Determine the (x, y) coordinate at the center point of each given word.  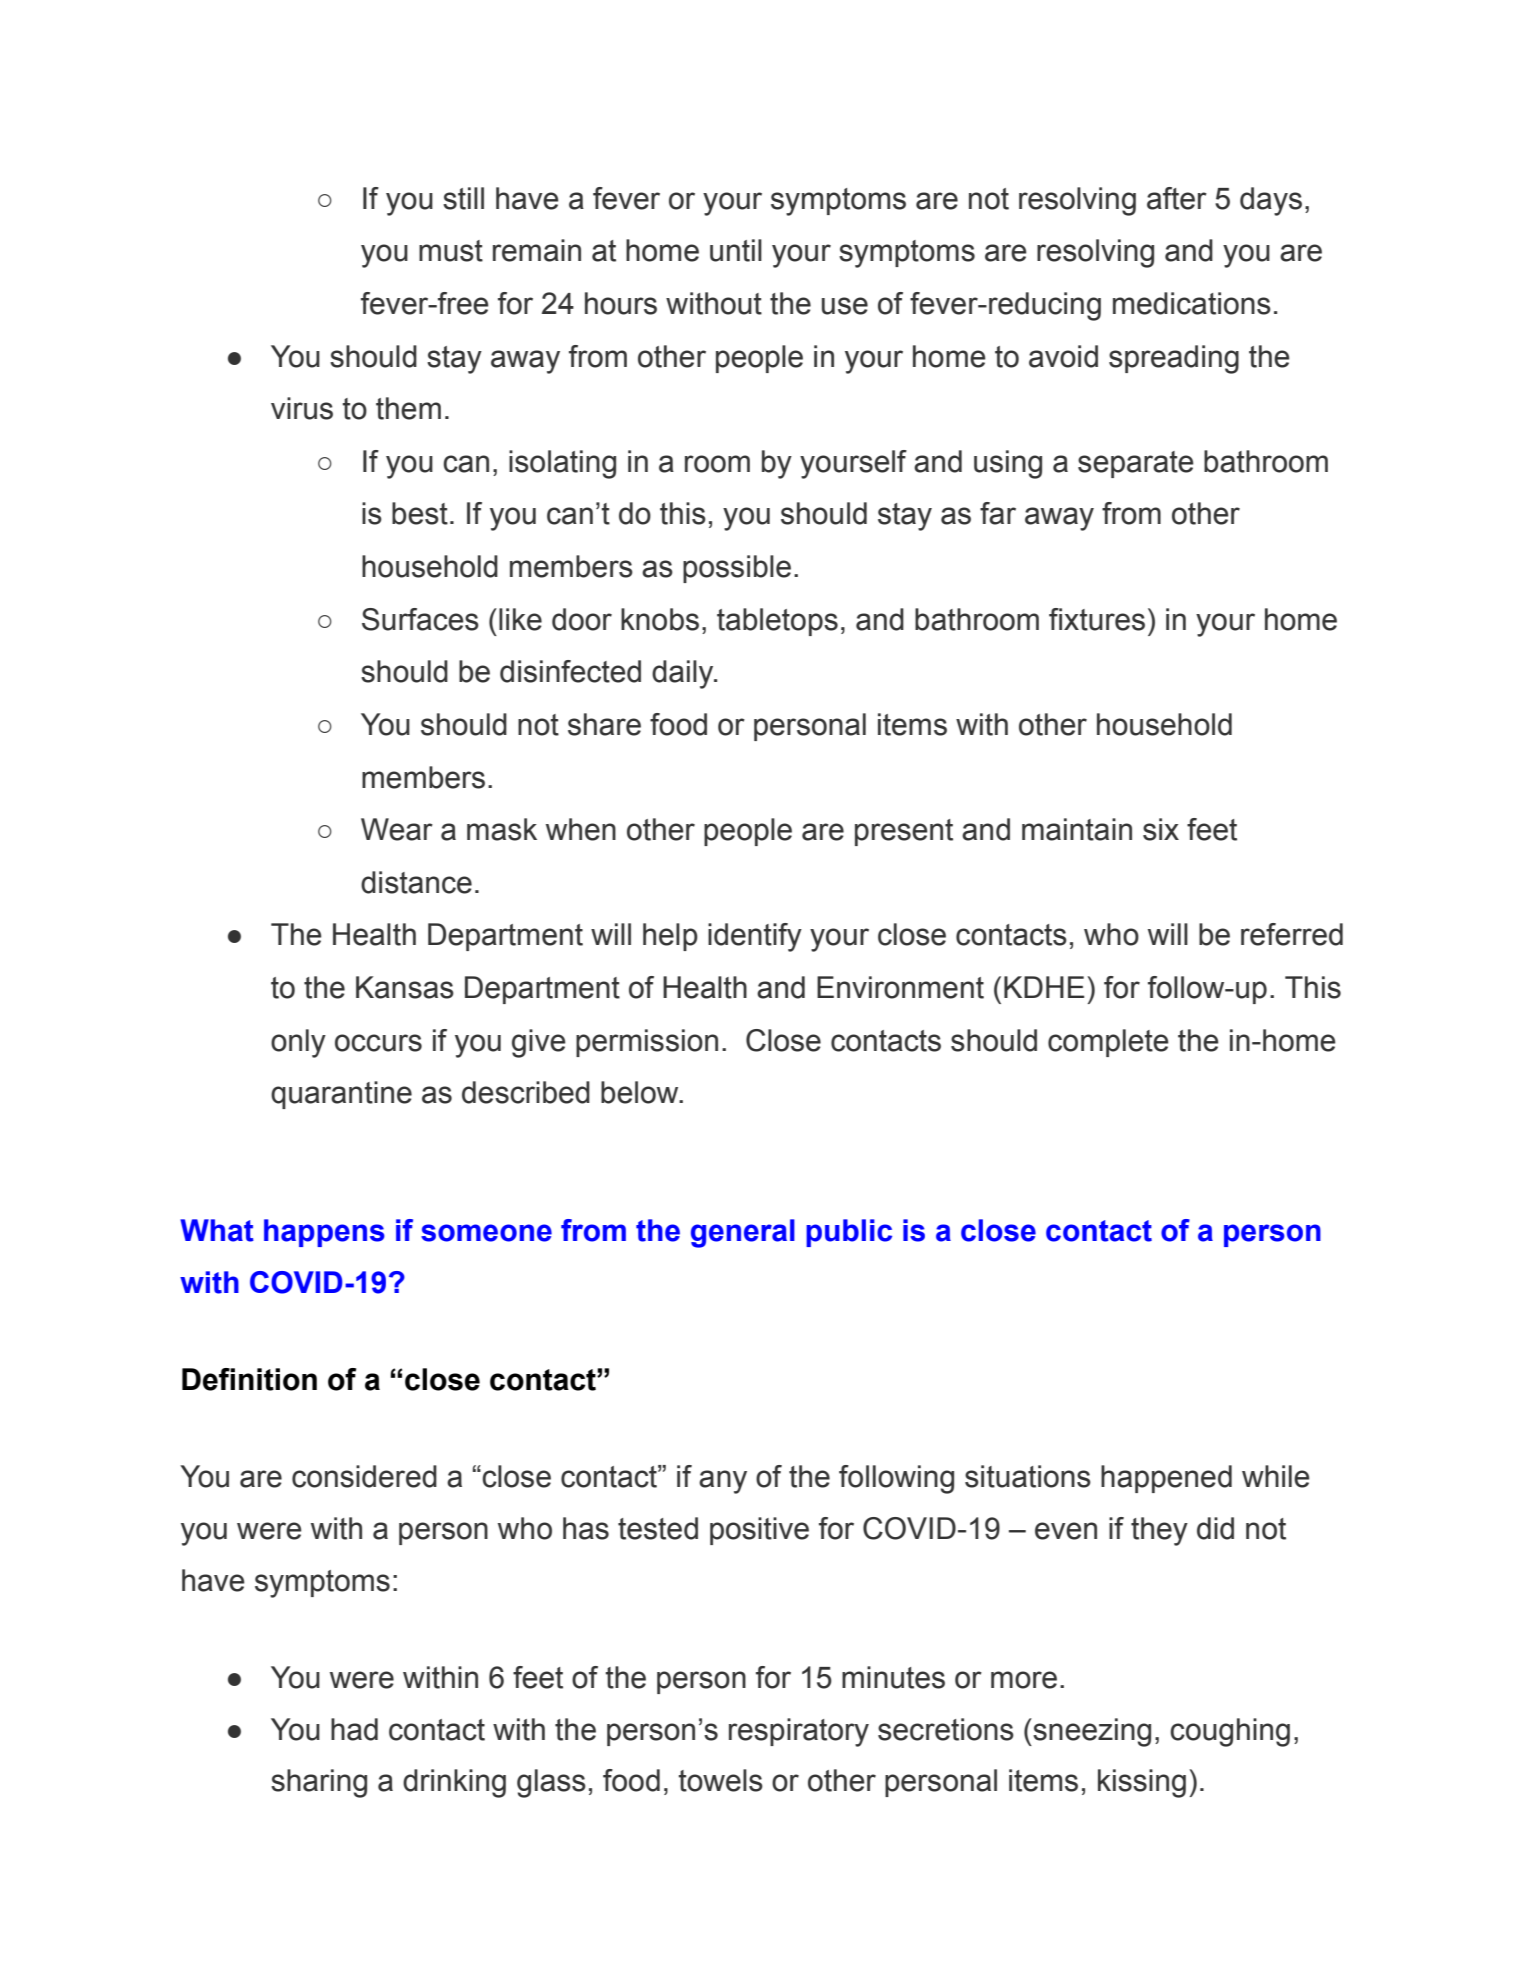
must (451, 251)
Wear (397, 829)
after (1177, 198)
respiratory (799, 1732)
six (1161, 829)
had (354, 1729)
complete (1108, 1043)
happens (324, 1233)
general (743, 1233)
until (736, 250)
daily (684, 674)
